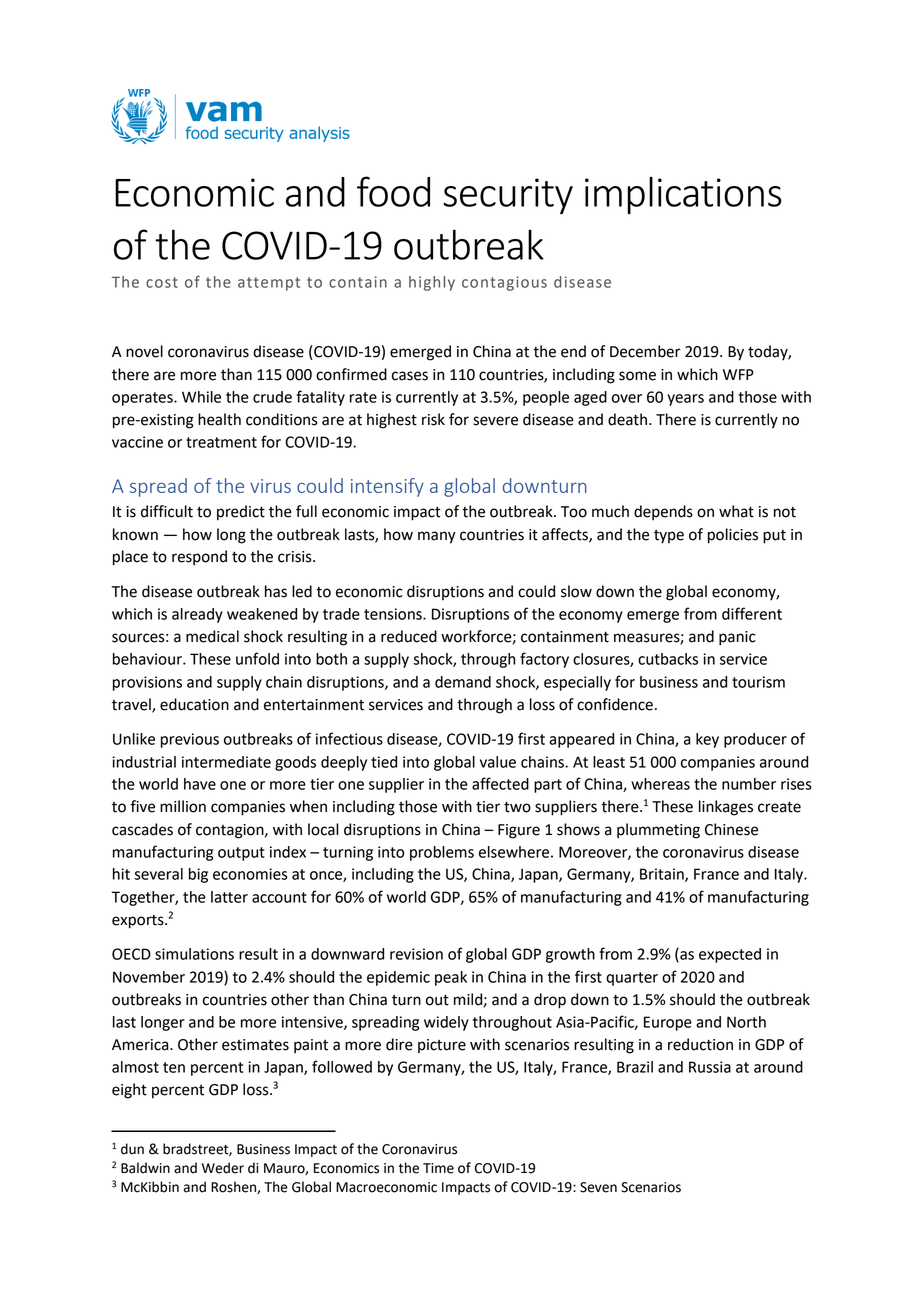 This screenshot has height=1308, width=924. Describe the element at coordinates (463, 682) in the screenshot. I see `demand` at that location.
